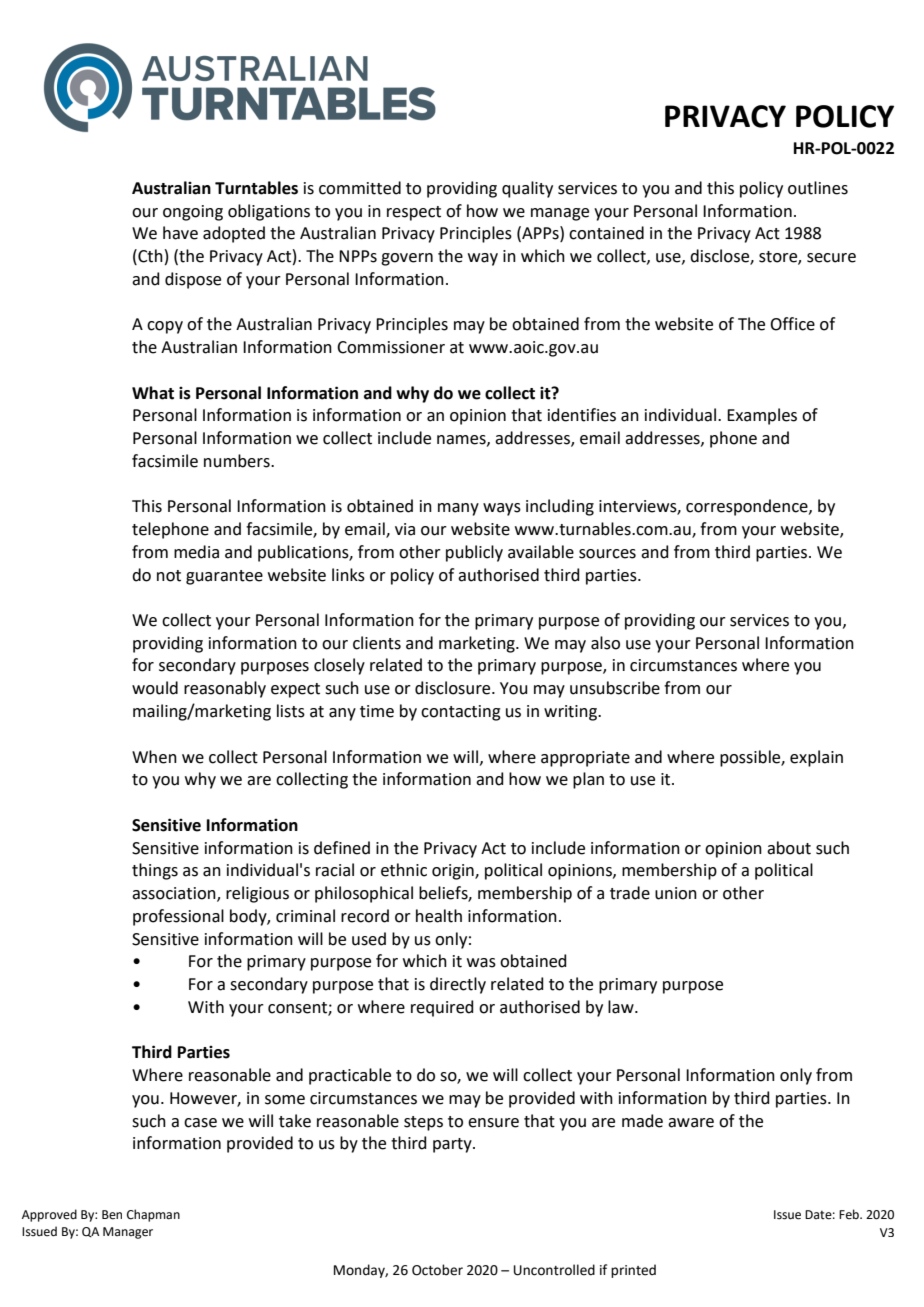 This image has width=924, height=1307. Describe the element at coordinates (437, 1270) in the image. I see `October` at that location.
